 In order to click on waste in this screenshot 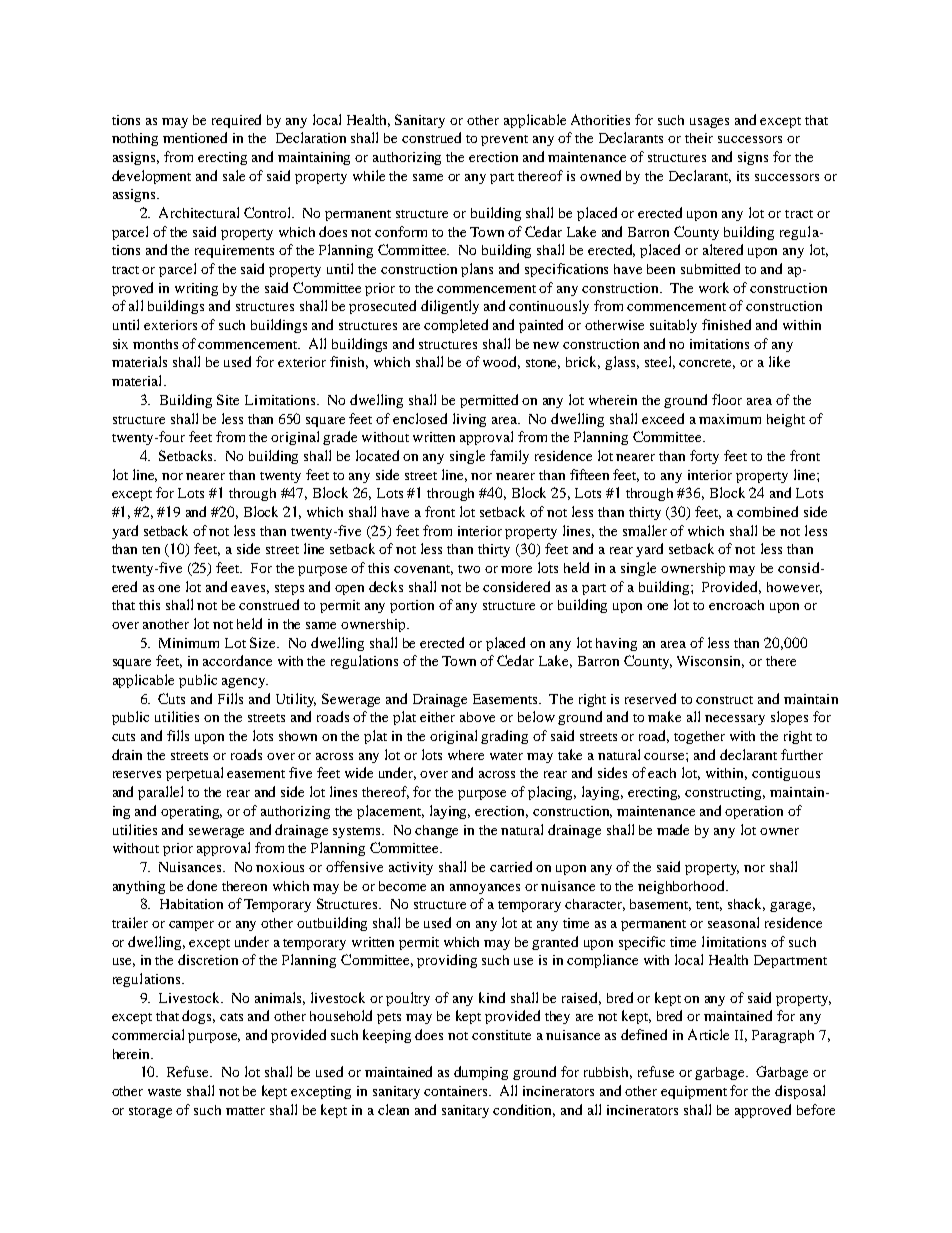, I will do `click(164, 1092)`.
